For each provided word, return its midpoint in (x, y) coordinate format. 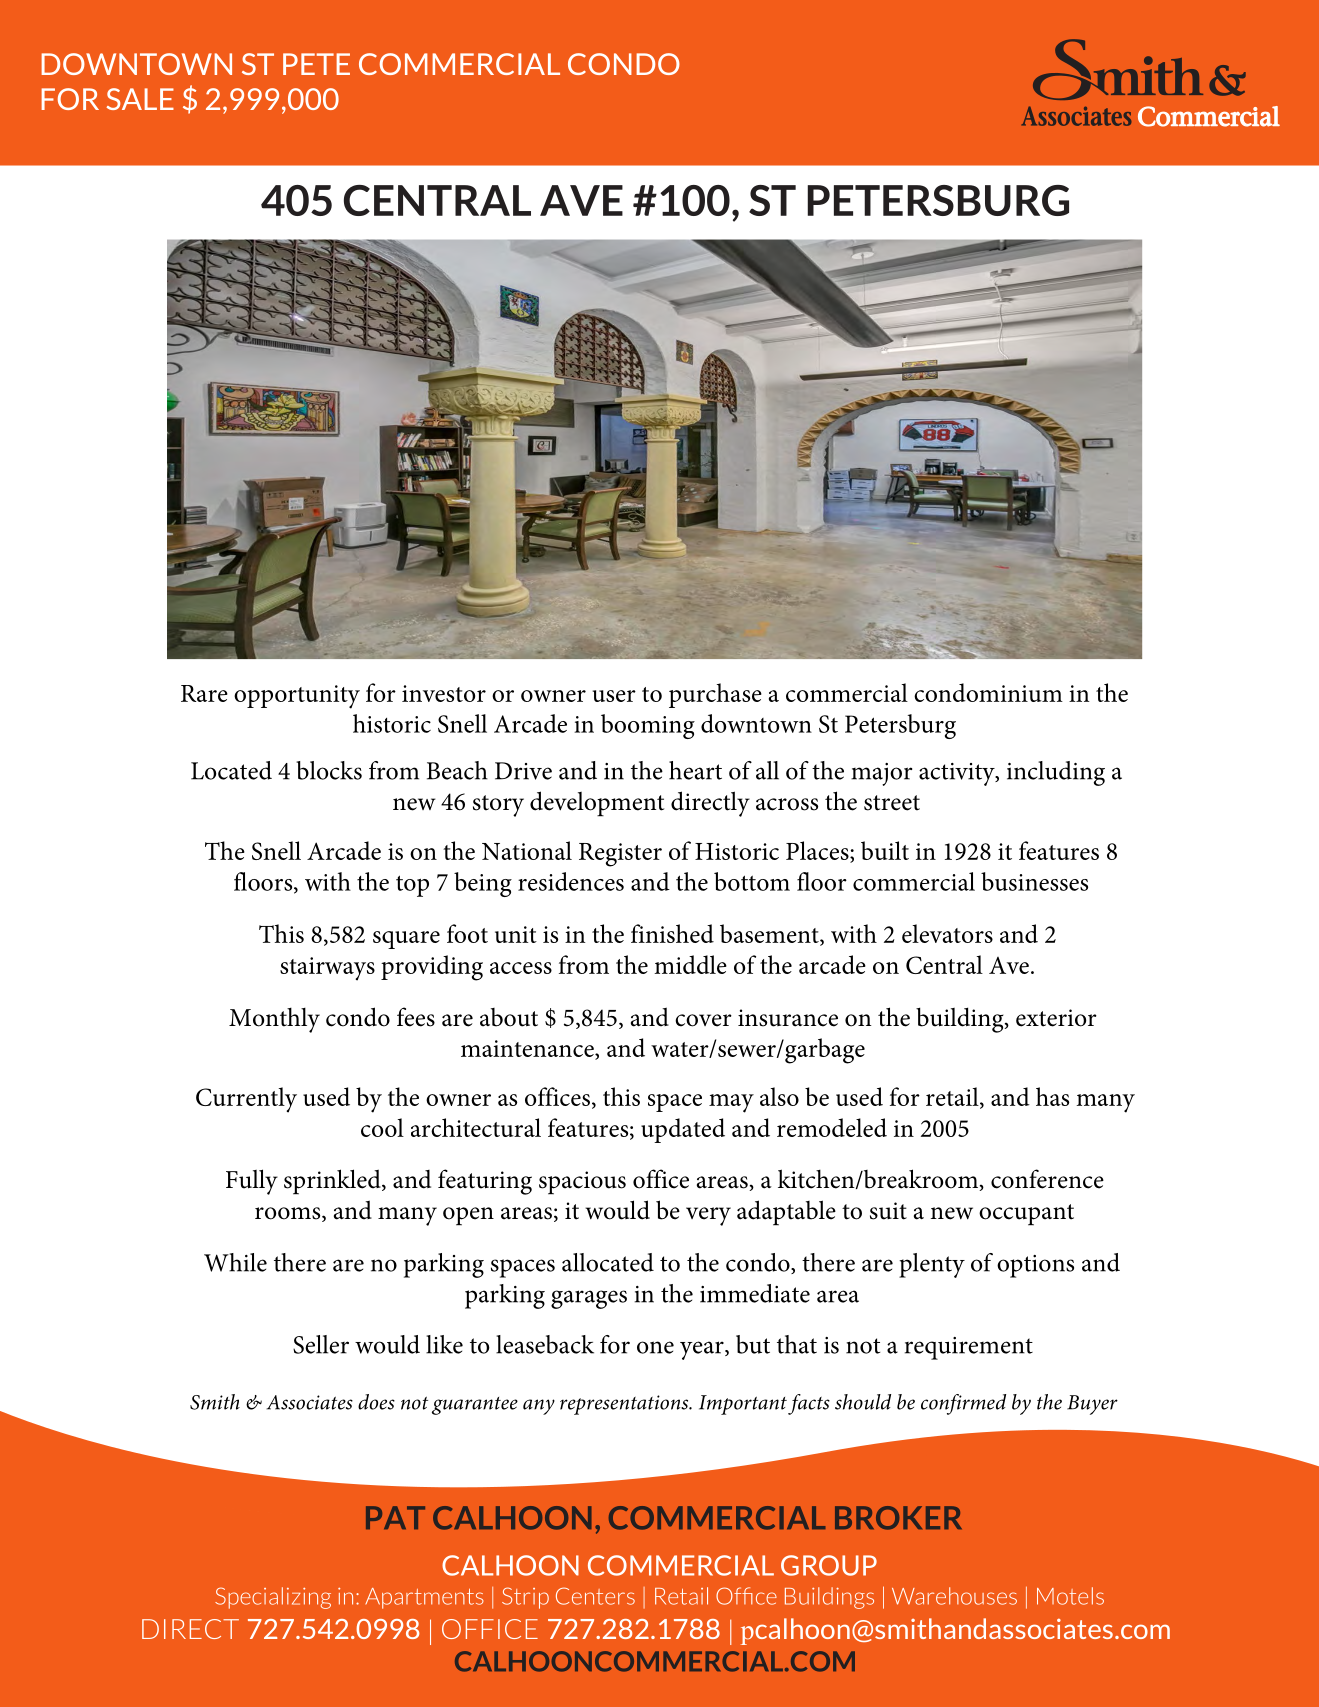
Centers (595, 1596)
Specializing (273, 1598)
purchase (715, 695)
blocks (329, 770)
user (614, 696)
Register (620, 855)
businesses (1034, 881)
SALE (140, 99)
